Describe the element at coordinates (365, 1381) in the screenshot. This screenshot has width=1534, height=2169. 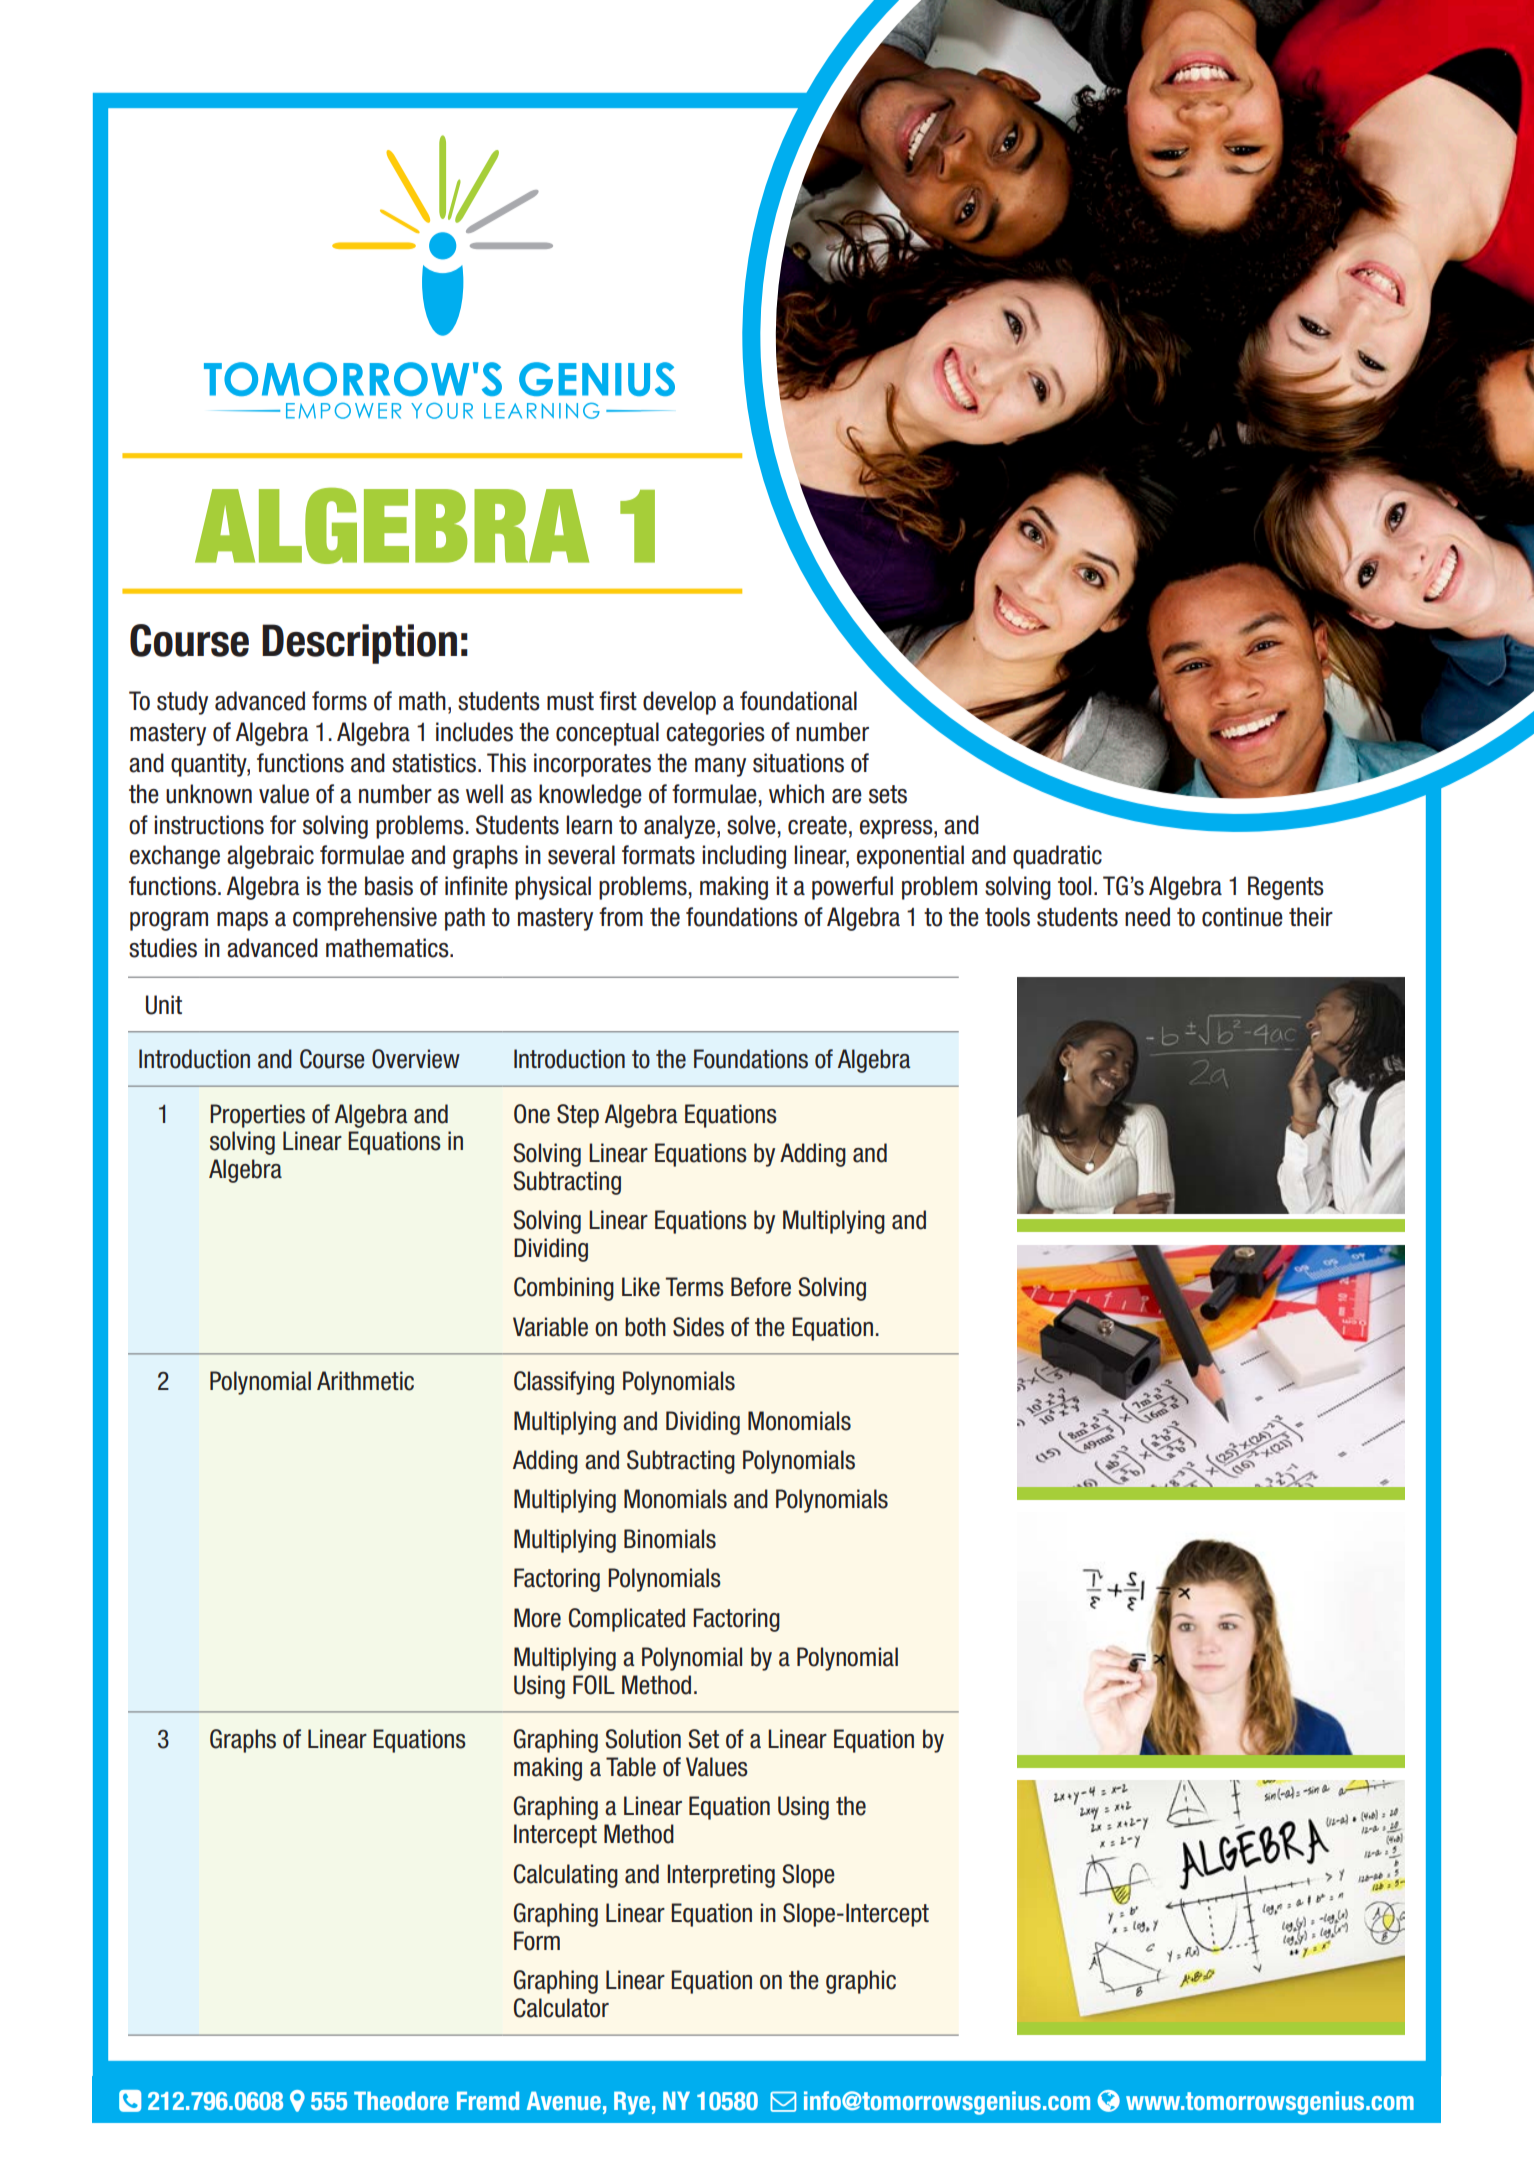
I see `Arithmetic` at that location.
